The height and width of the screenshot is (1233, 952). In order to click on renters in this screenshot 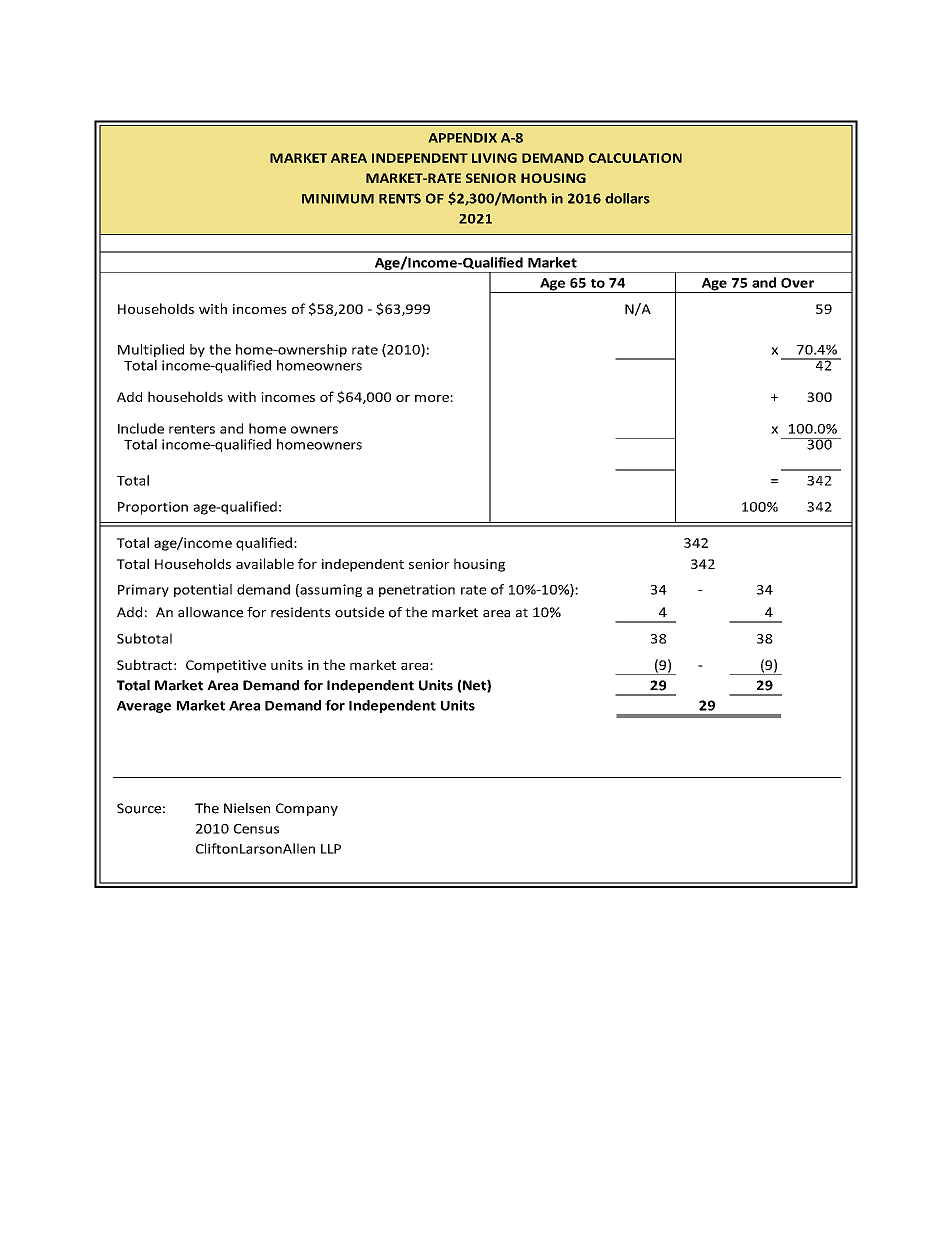, I will do `click(192, 429)`.
